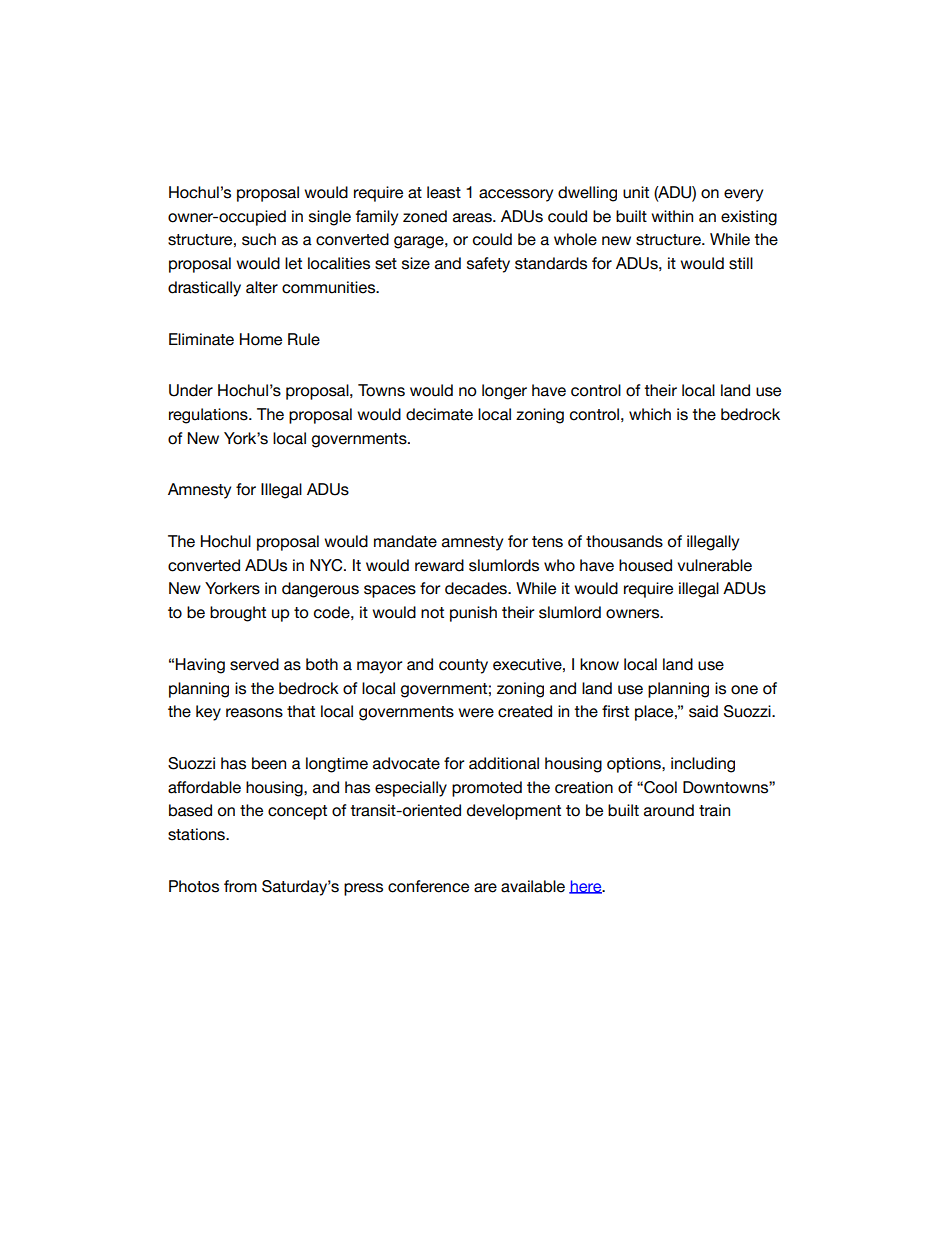 This page has width=952, height=1233. Describe the element at coordinates (672, 216) in the page. I see `within` at that location.
